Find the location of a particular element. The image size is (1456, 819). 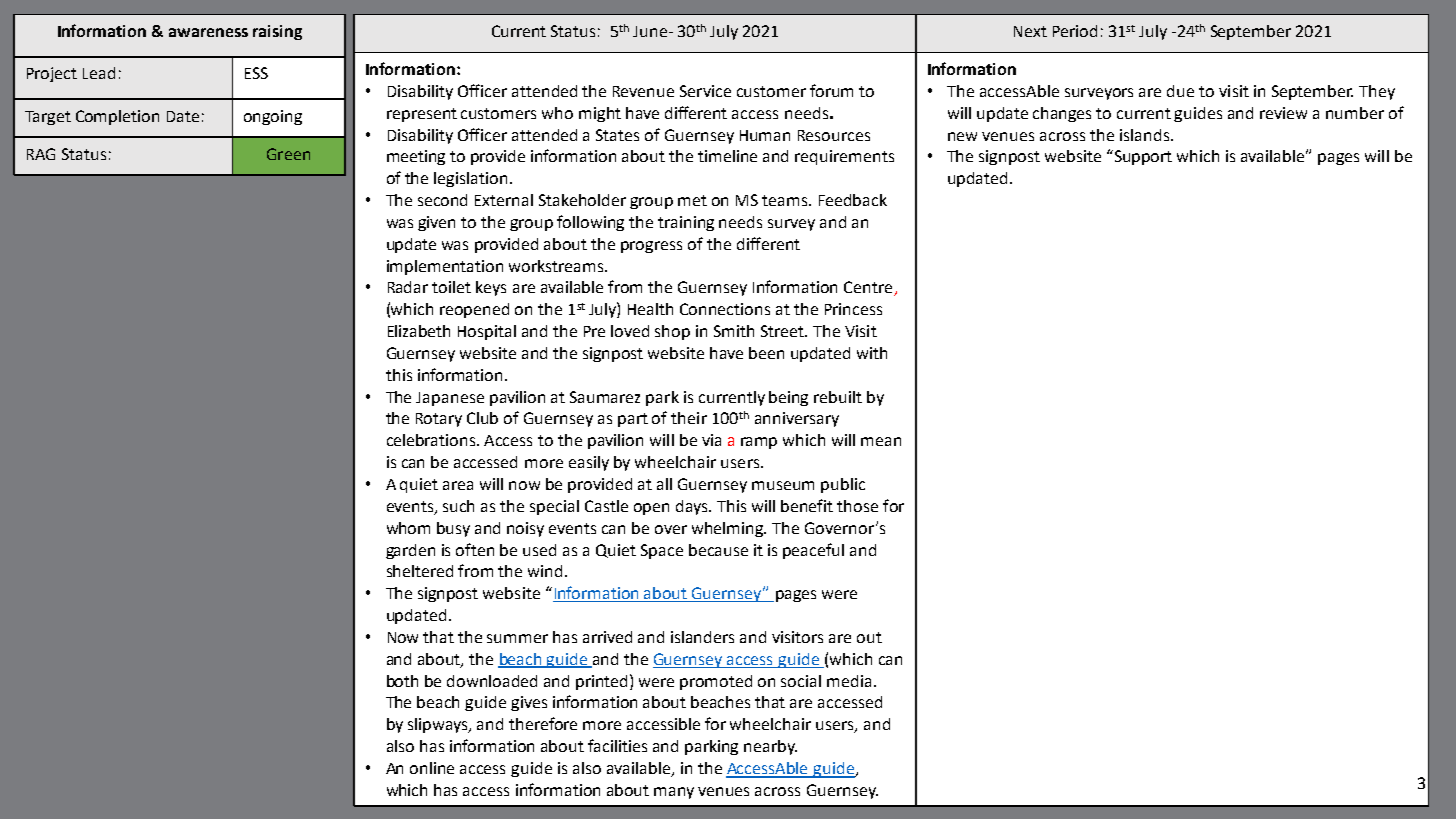

given is located at coordinates (436, 223).
